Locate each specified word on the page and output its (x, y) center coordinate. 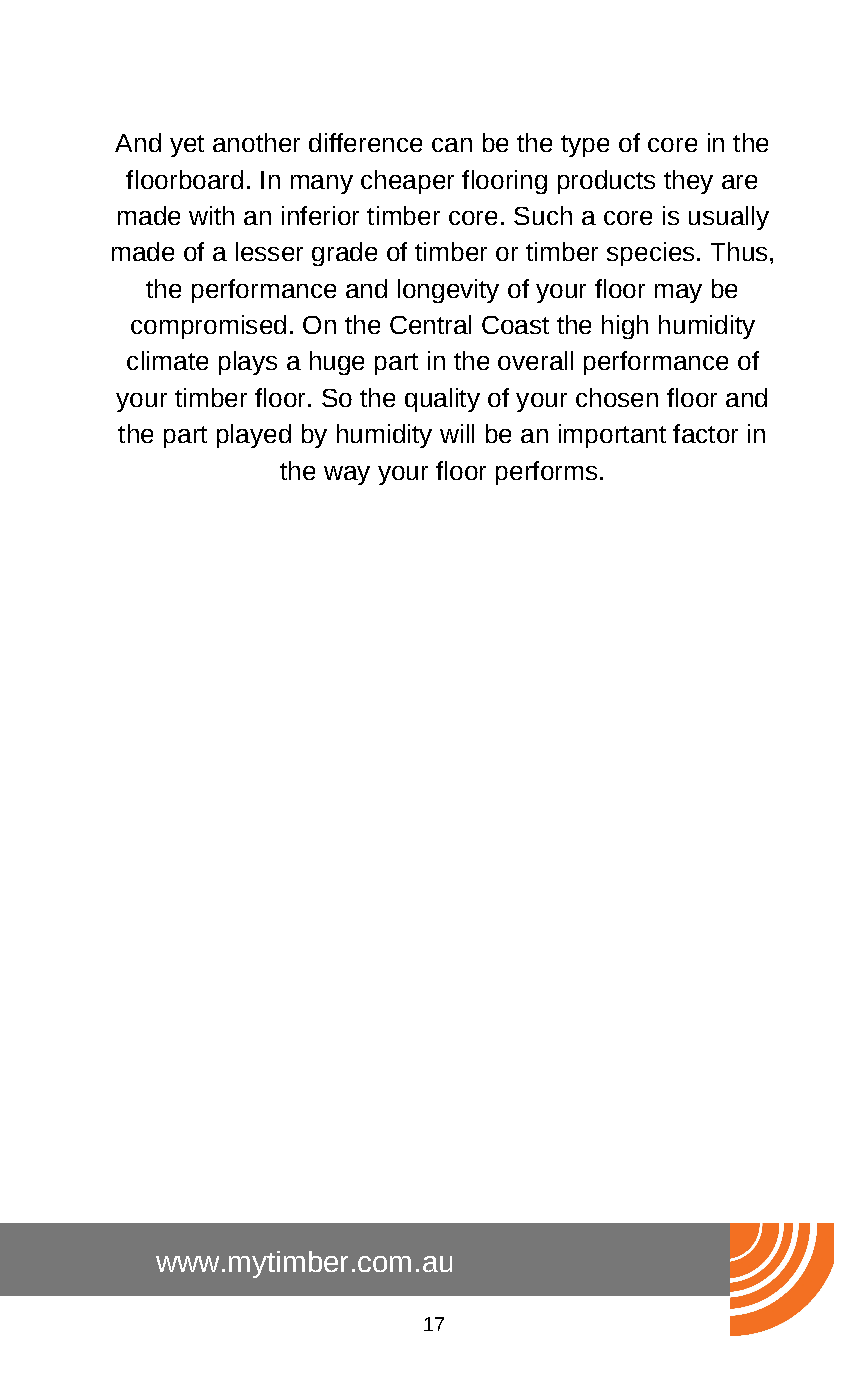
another (256, 142)
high (625, 327)
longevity (448, 291)
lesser (269, 251)
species (650, 254)
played (254, 436)
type (585, 146)
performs (546, 473)
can (452, 145)
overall (535, 360)
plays (248, 363)
